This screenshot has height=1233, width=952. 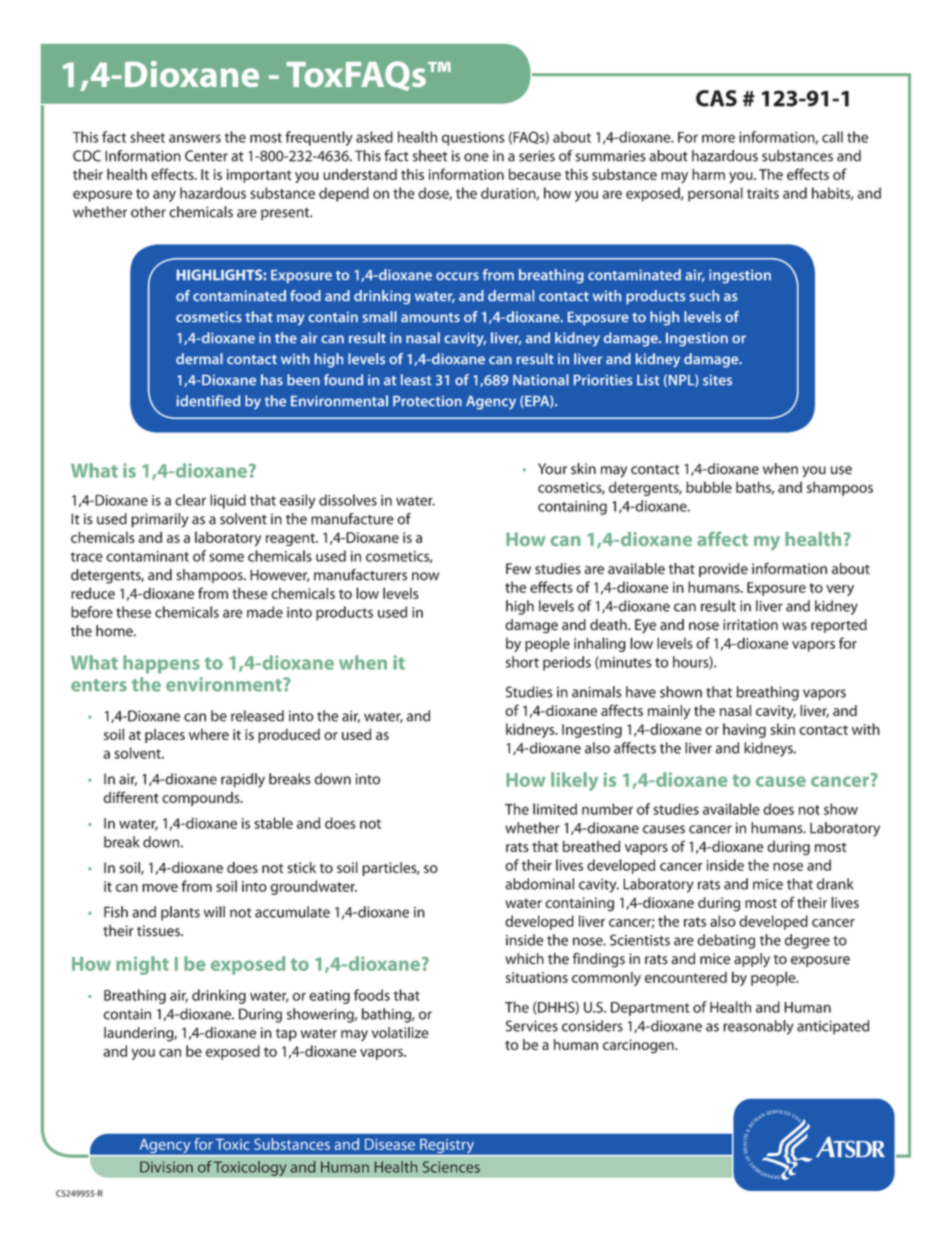 What do you see at coordinates (552, 469) in the screenshot?
I see `Your` at bounding box center [552, 469].
